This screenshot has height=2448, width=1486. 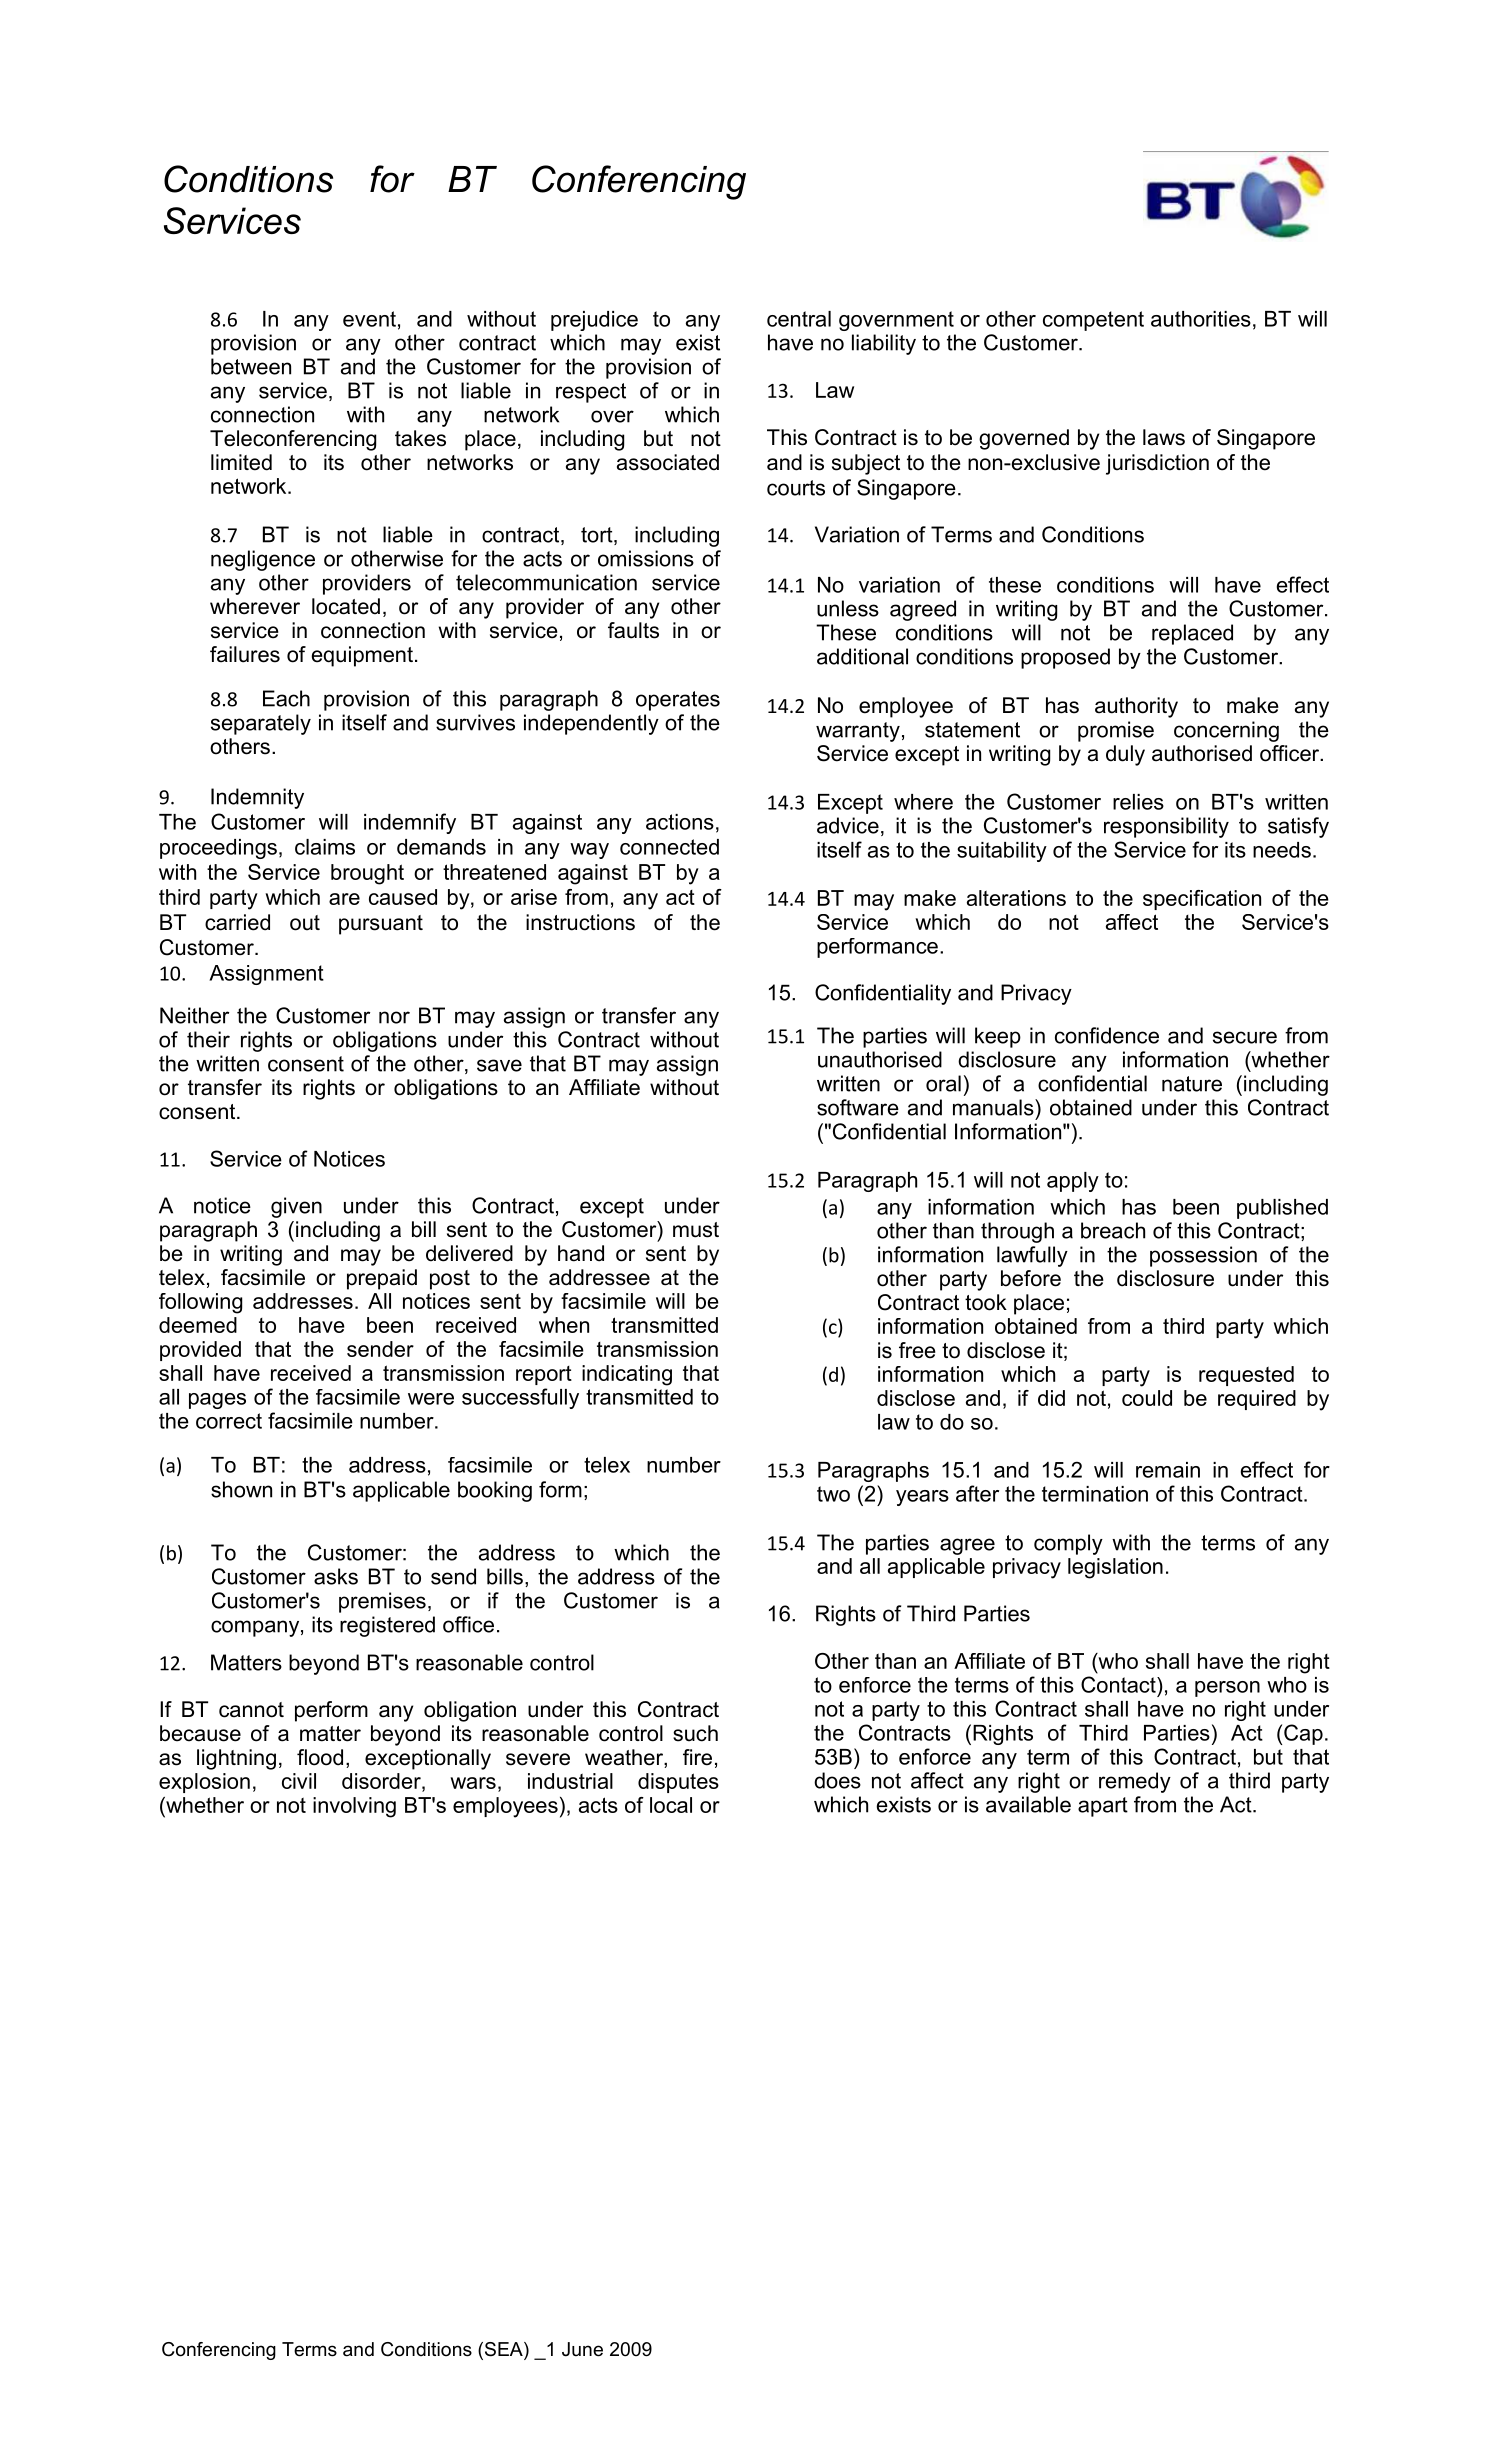 What do you see at coordinates (696, 1230) in the screenshot?
I see `must` at bounding box center [696, 1230].
